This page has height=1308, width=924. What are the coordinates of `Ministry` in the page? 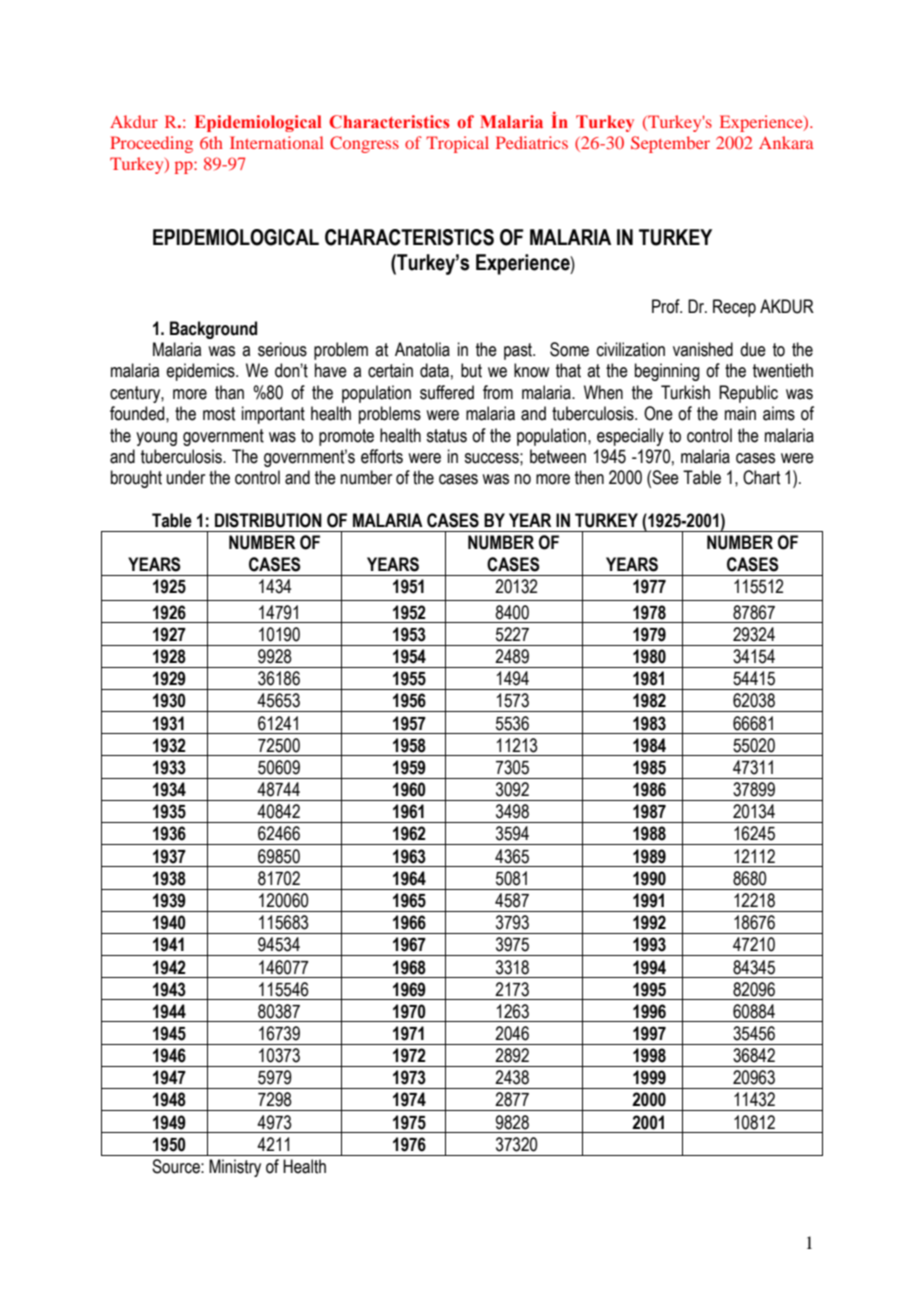 It's located at (235, 1168).
